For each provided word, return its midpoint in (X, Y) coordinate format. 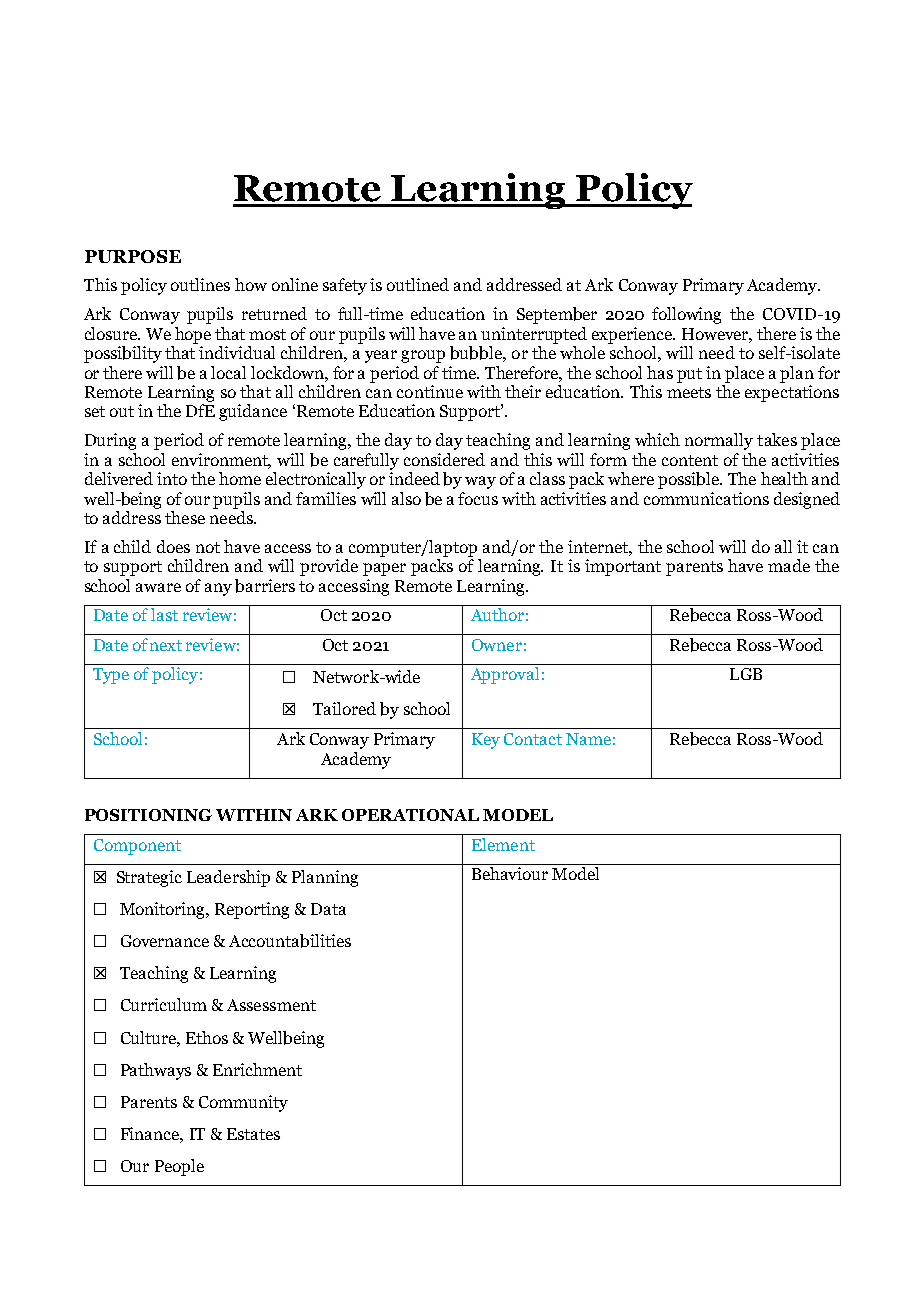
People (179, 1167)
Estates (253, 1134)
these (185, 517)
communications (706, 498)
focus (478, 498)
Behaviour (510, 873)
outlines (200, 284)
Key (486, 741)
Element (503, 844)
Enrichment (257, 1069)
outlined (418, 284)
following (686, 315)
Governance (165, 941)
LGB (746, 674)
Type (111, 676)
